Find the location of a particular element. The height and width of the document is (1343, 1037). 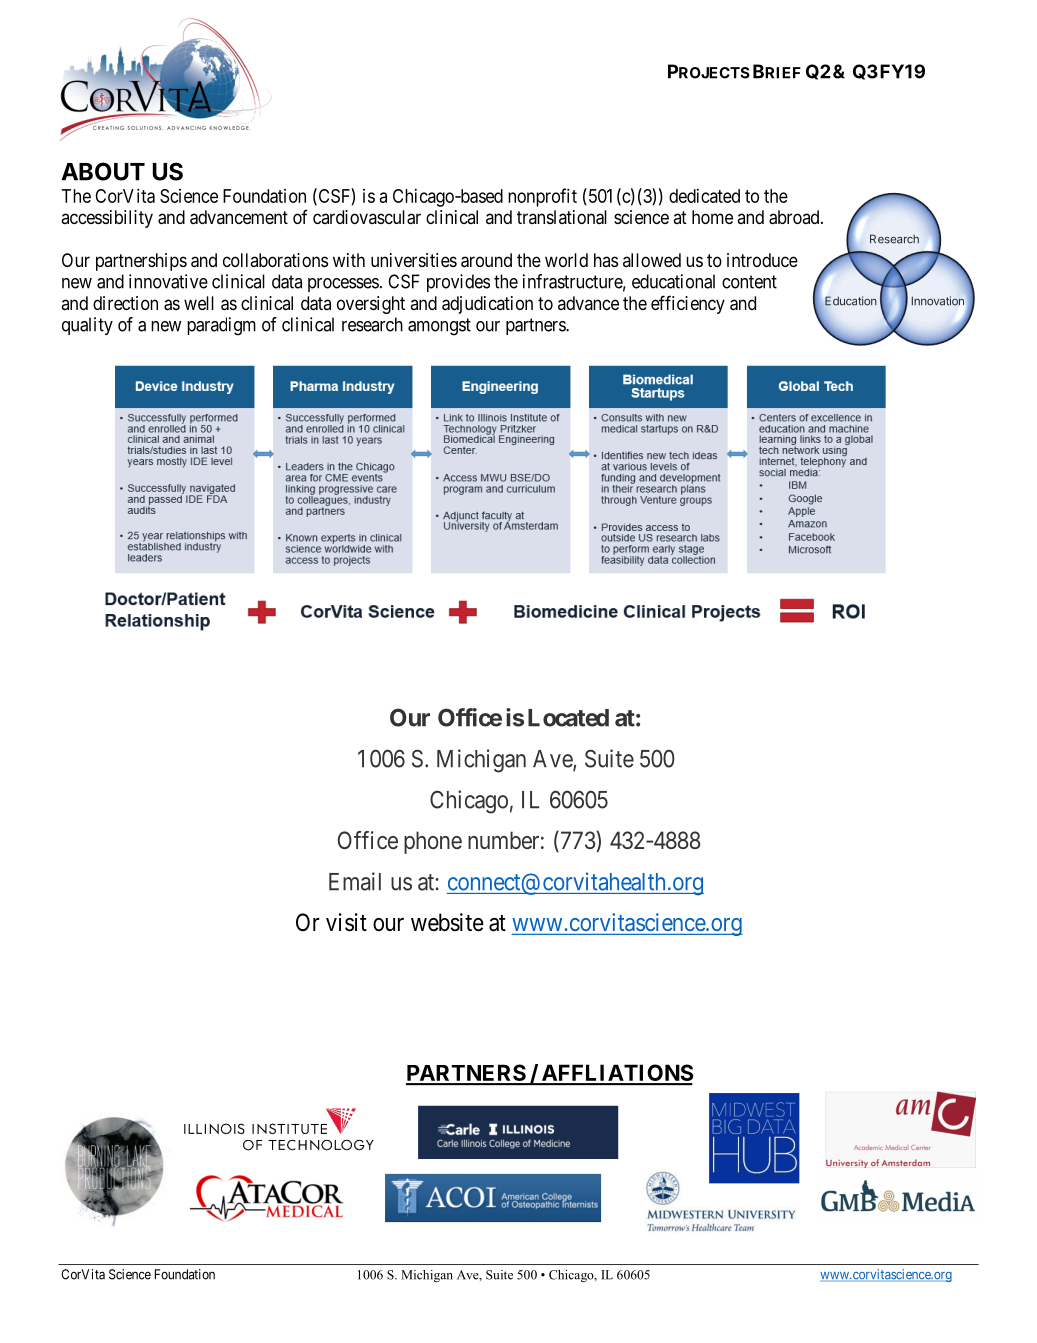

visit is located at coordinates (346, 922).
